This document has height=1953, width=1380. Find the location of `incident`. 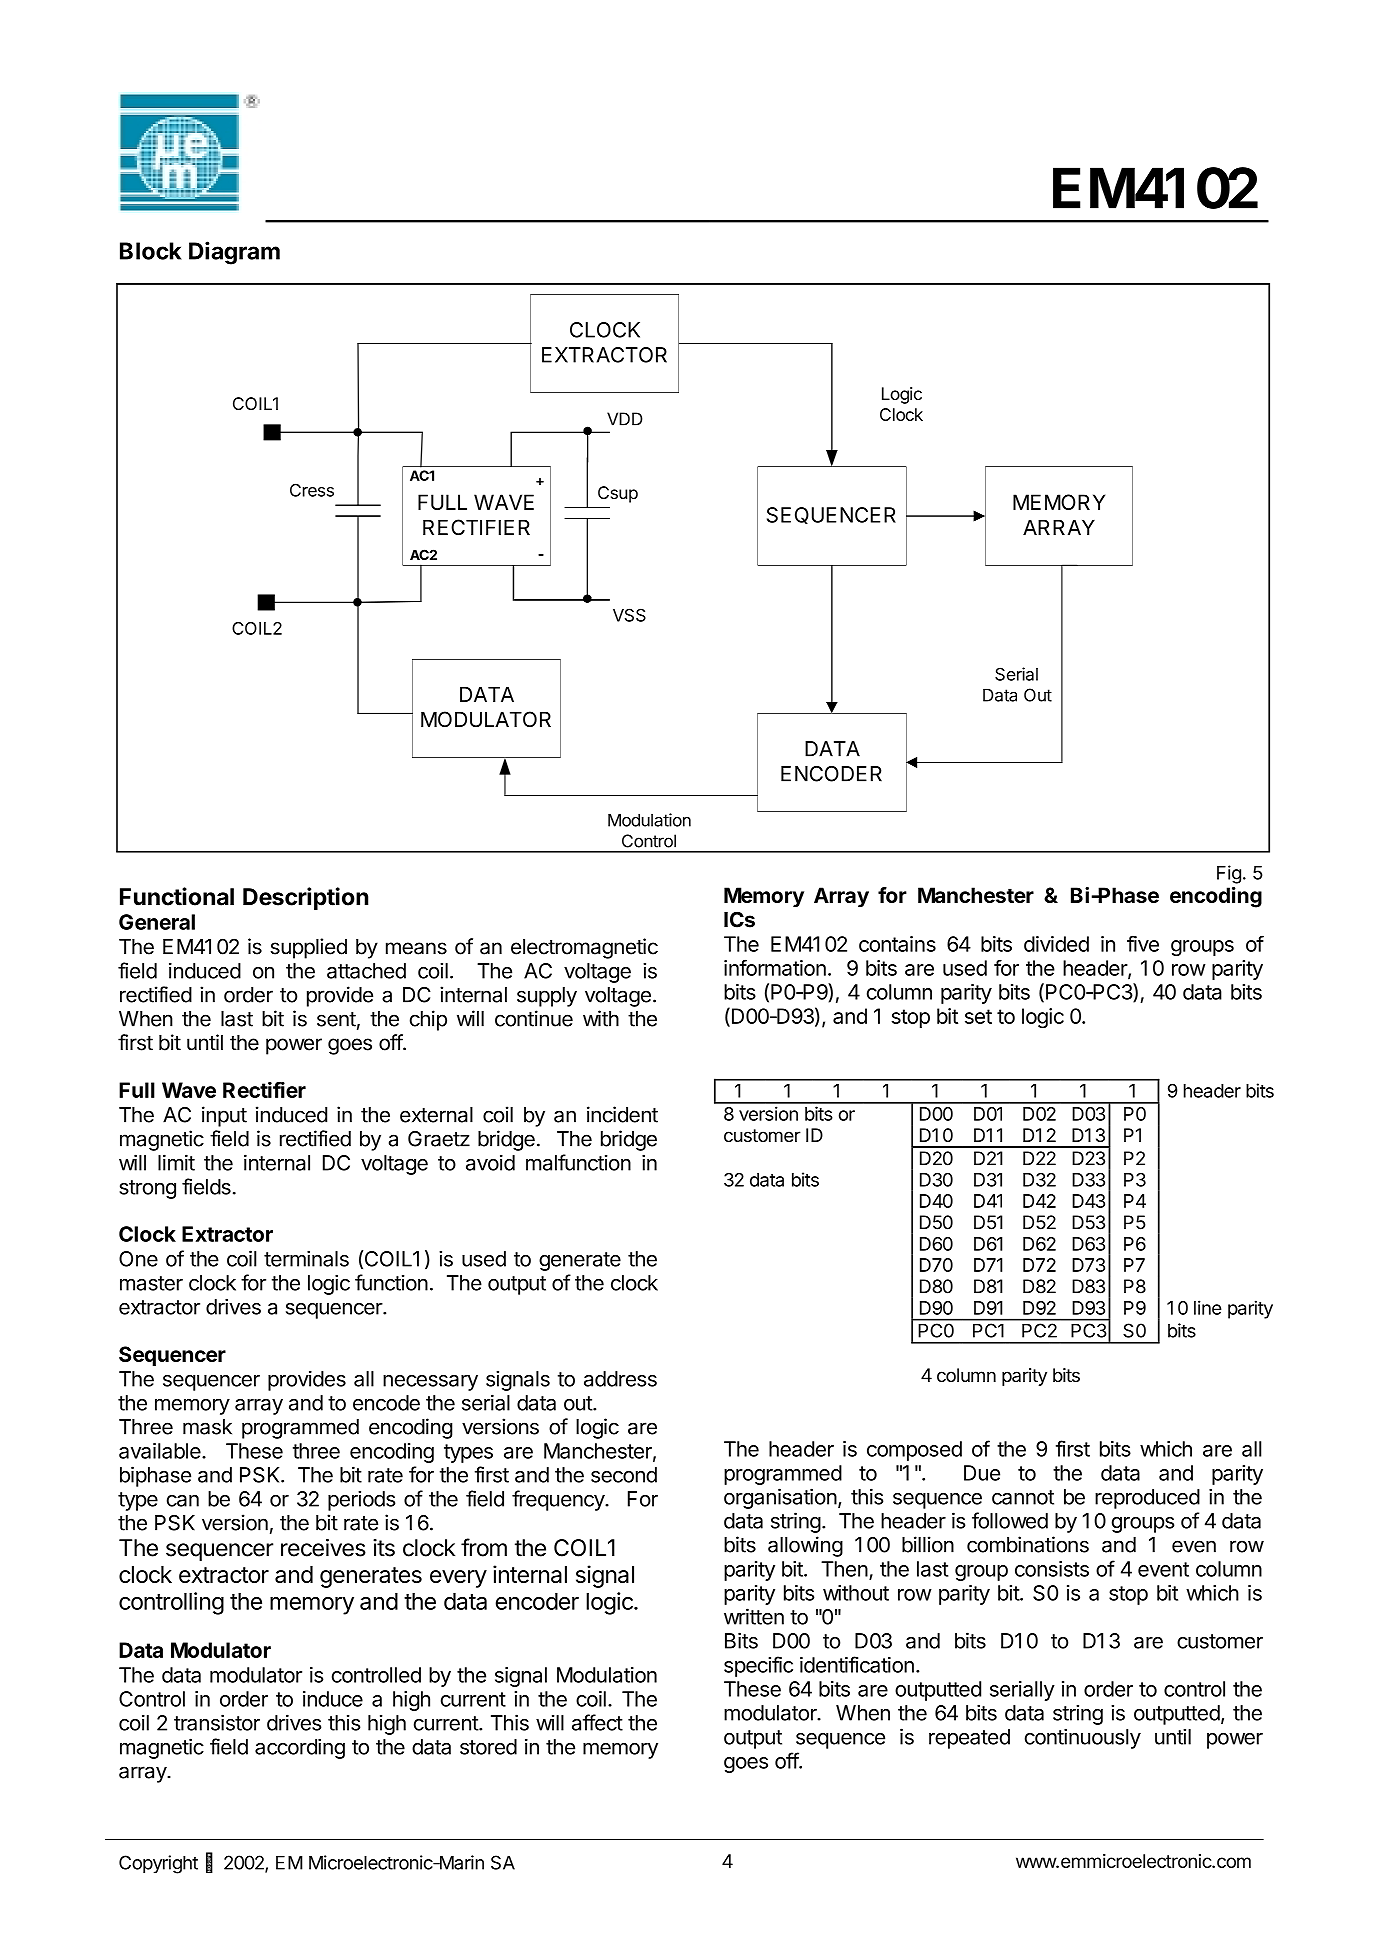

incident is located at coordinates (622, 1114).
